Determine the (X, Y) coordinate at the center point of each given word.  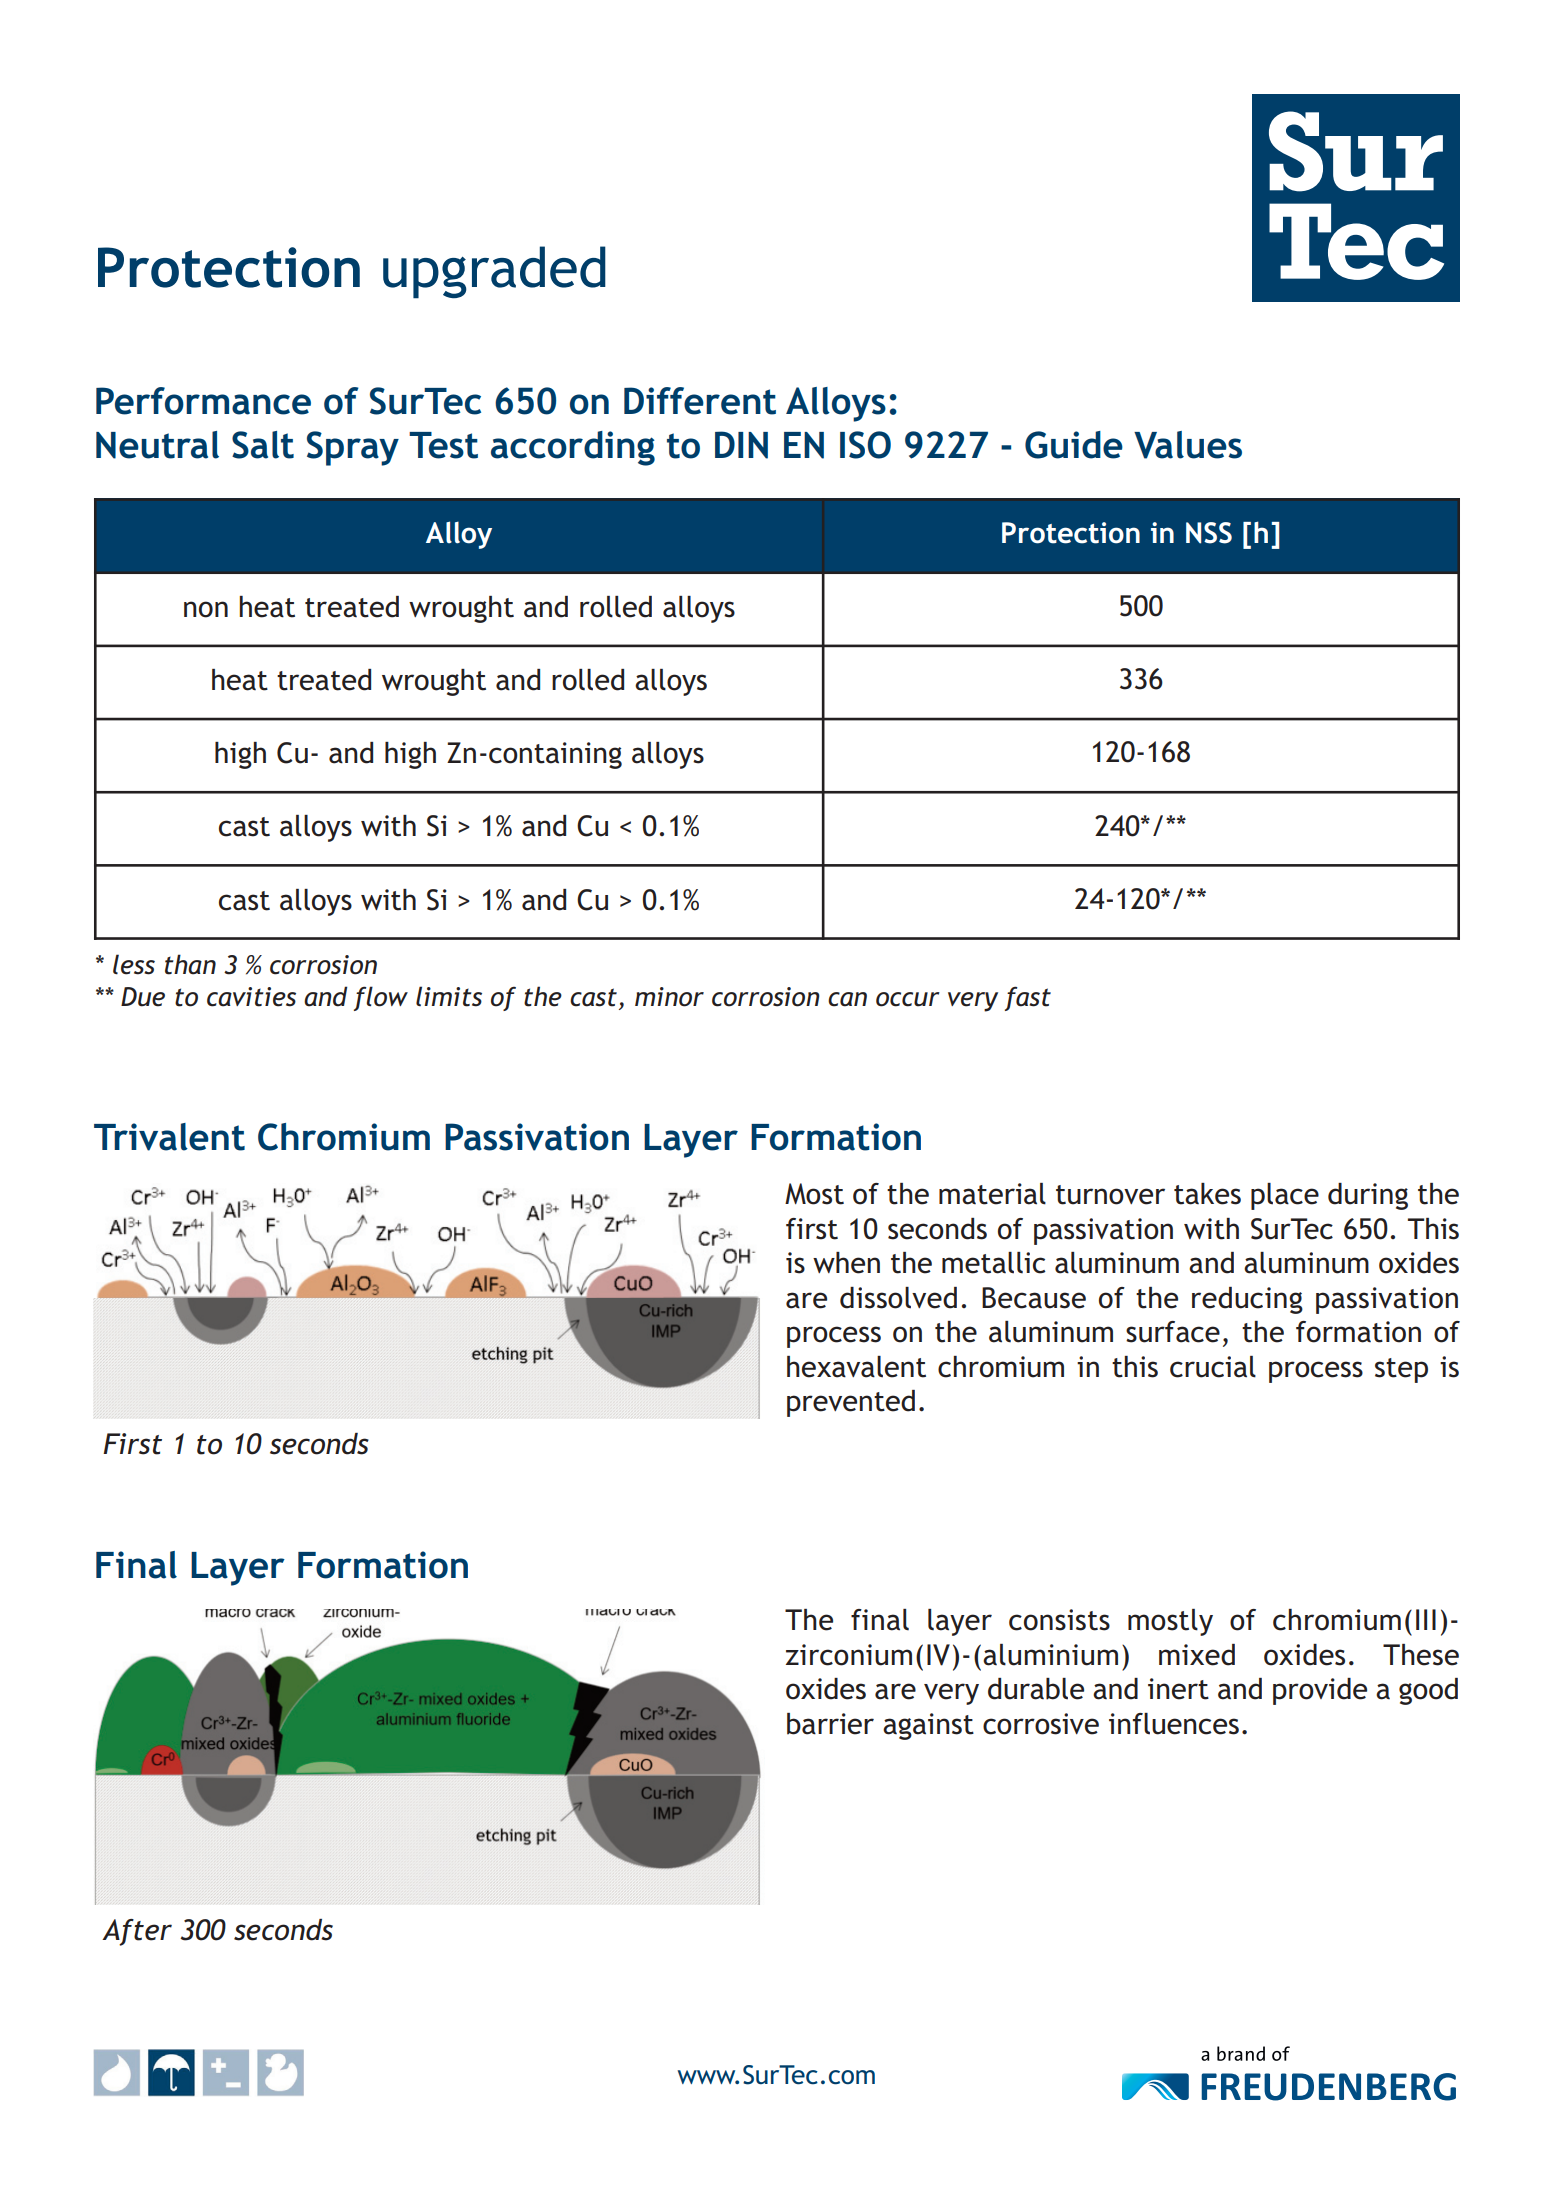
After (137, 1932)
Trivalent (169, 1137)
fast (1028, 998)
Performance (203, 401)
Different (700, 401)
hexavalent (856, 1367)
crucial (1213, 1367)
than (190, 964)
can (847, 999)
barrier (830, 1724)
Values (1188, 445)
